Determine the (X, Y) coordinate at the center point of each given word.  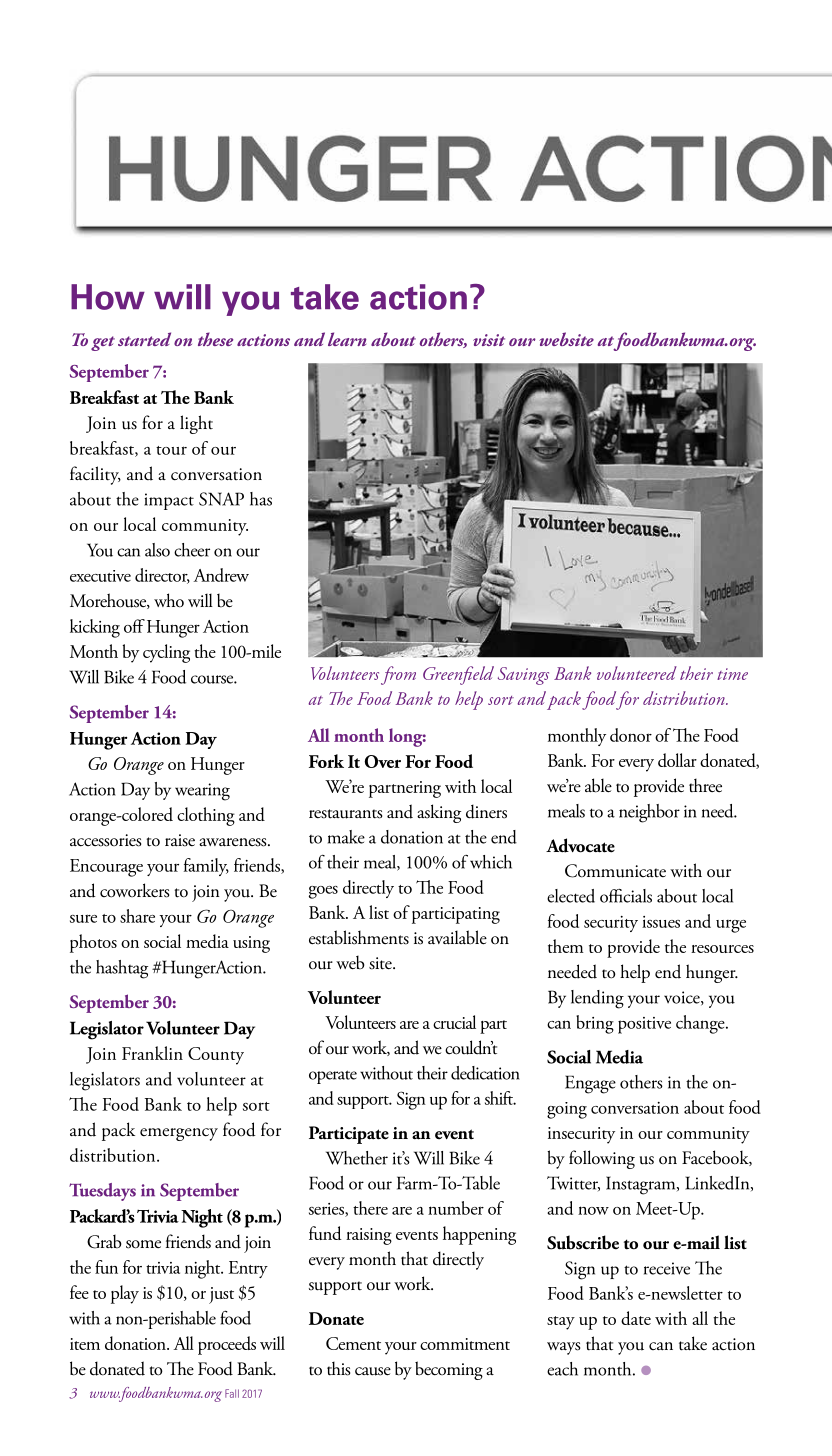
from (398, 675)
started (144, 339)
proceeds (227, 1345)
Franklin (152, 1053)
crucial (454, 1022)
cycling (166, 653)
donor (631, 735)
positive (644, 1025)
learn (347, 339)
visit (489, 340)
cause (373, 1371)
